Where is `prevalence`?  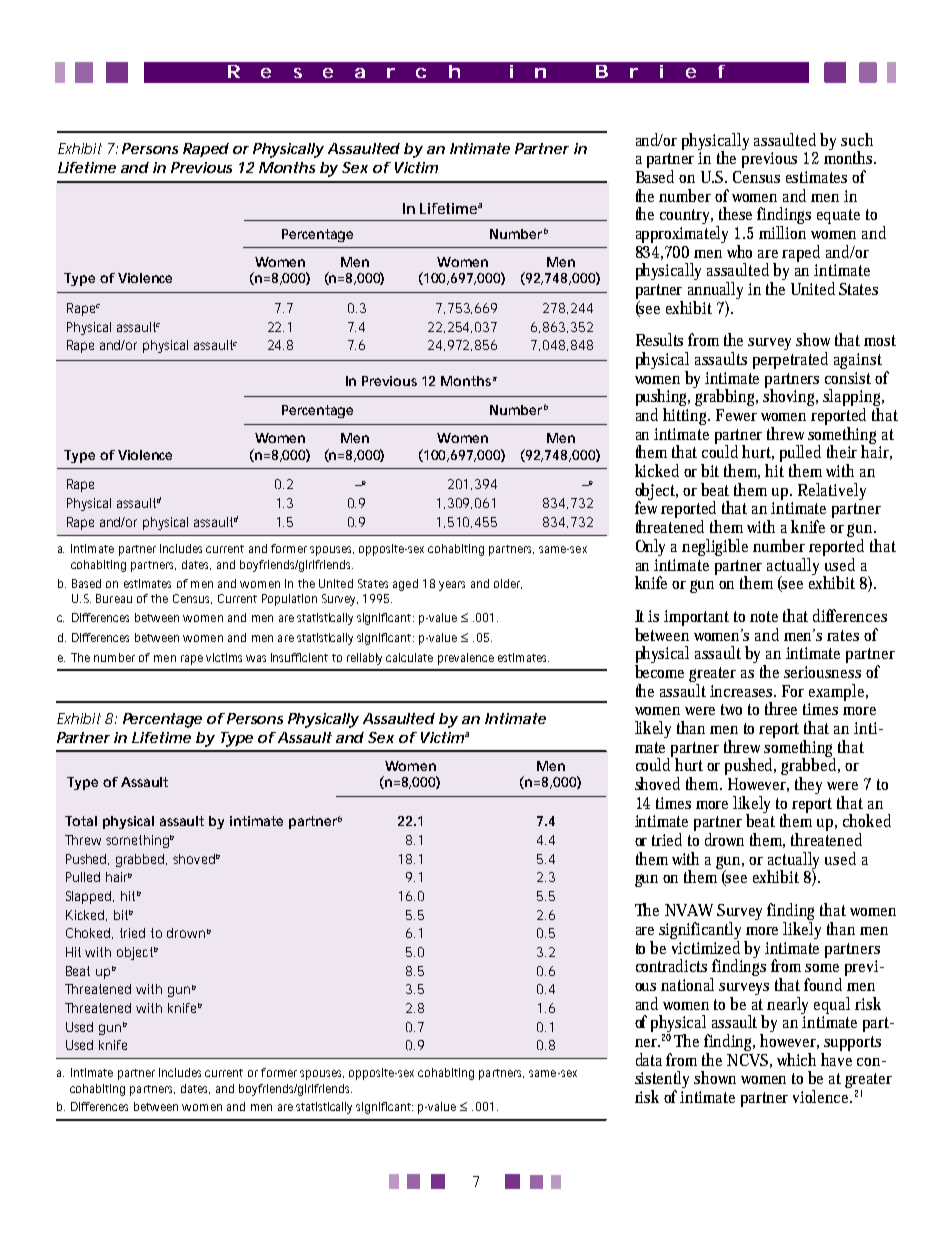 prevalence is located at coordinates (466, 659).
